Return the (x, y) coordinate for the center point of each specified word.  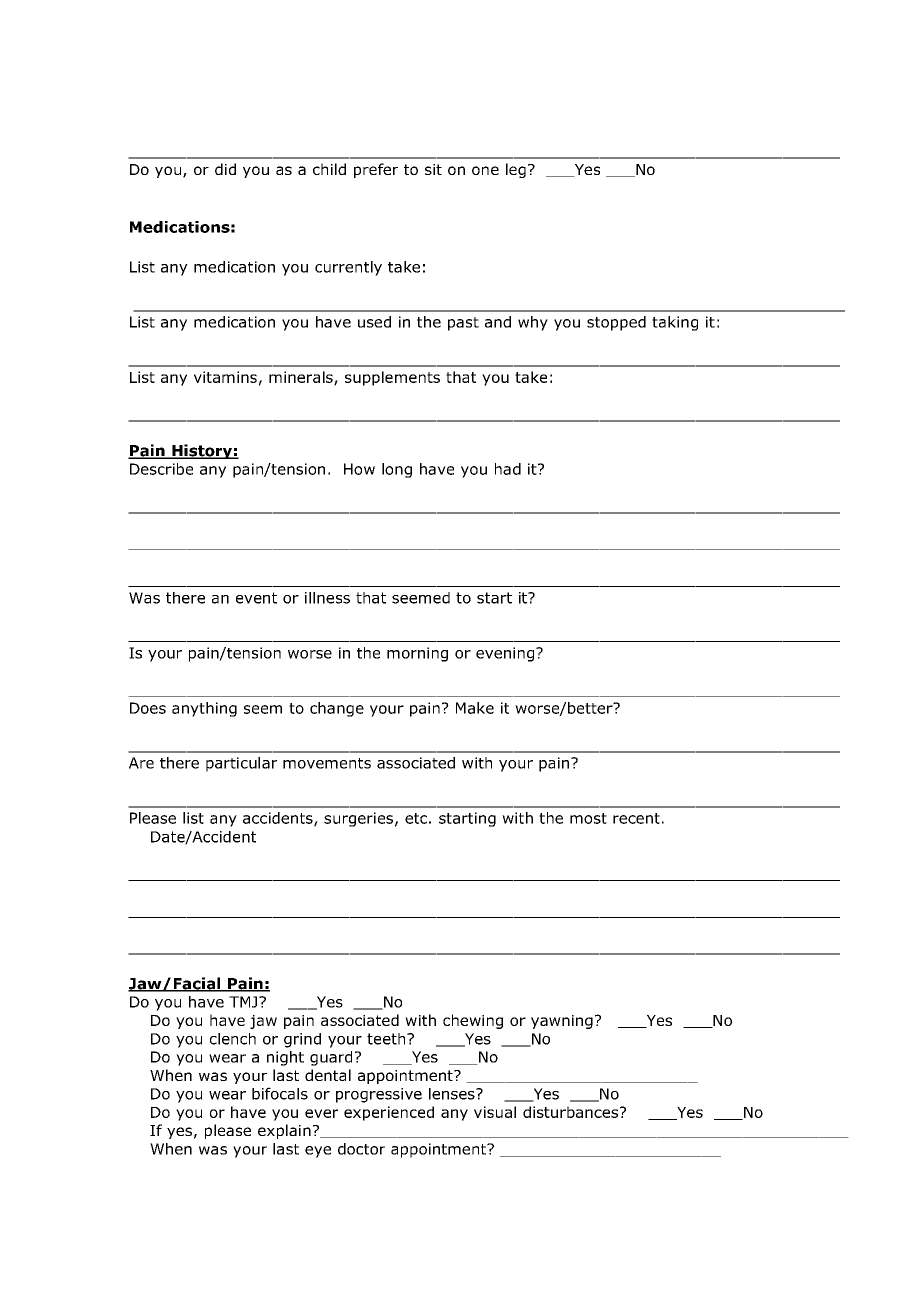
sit (433, 169)
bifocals (280, 1093)
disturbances (572, 1112)
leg (516, 170)
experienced (389, 1113)
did (225, 169)
